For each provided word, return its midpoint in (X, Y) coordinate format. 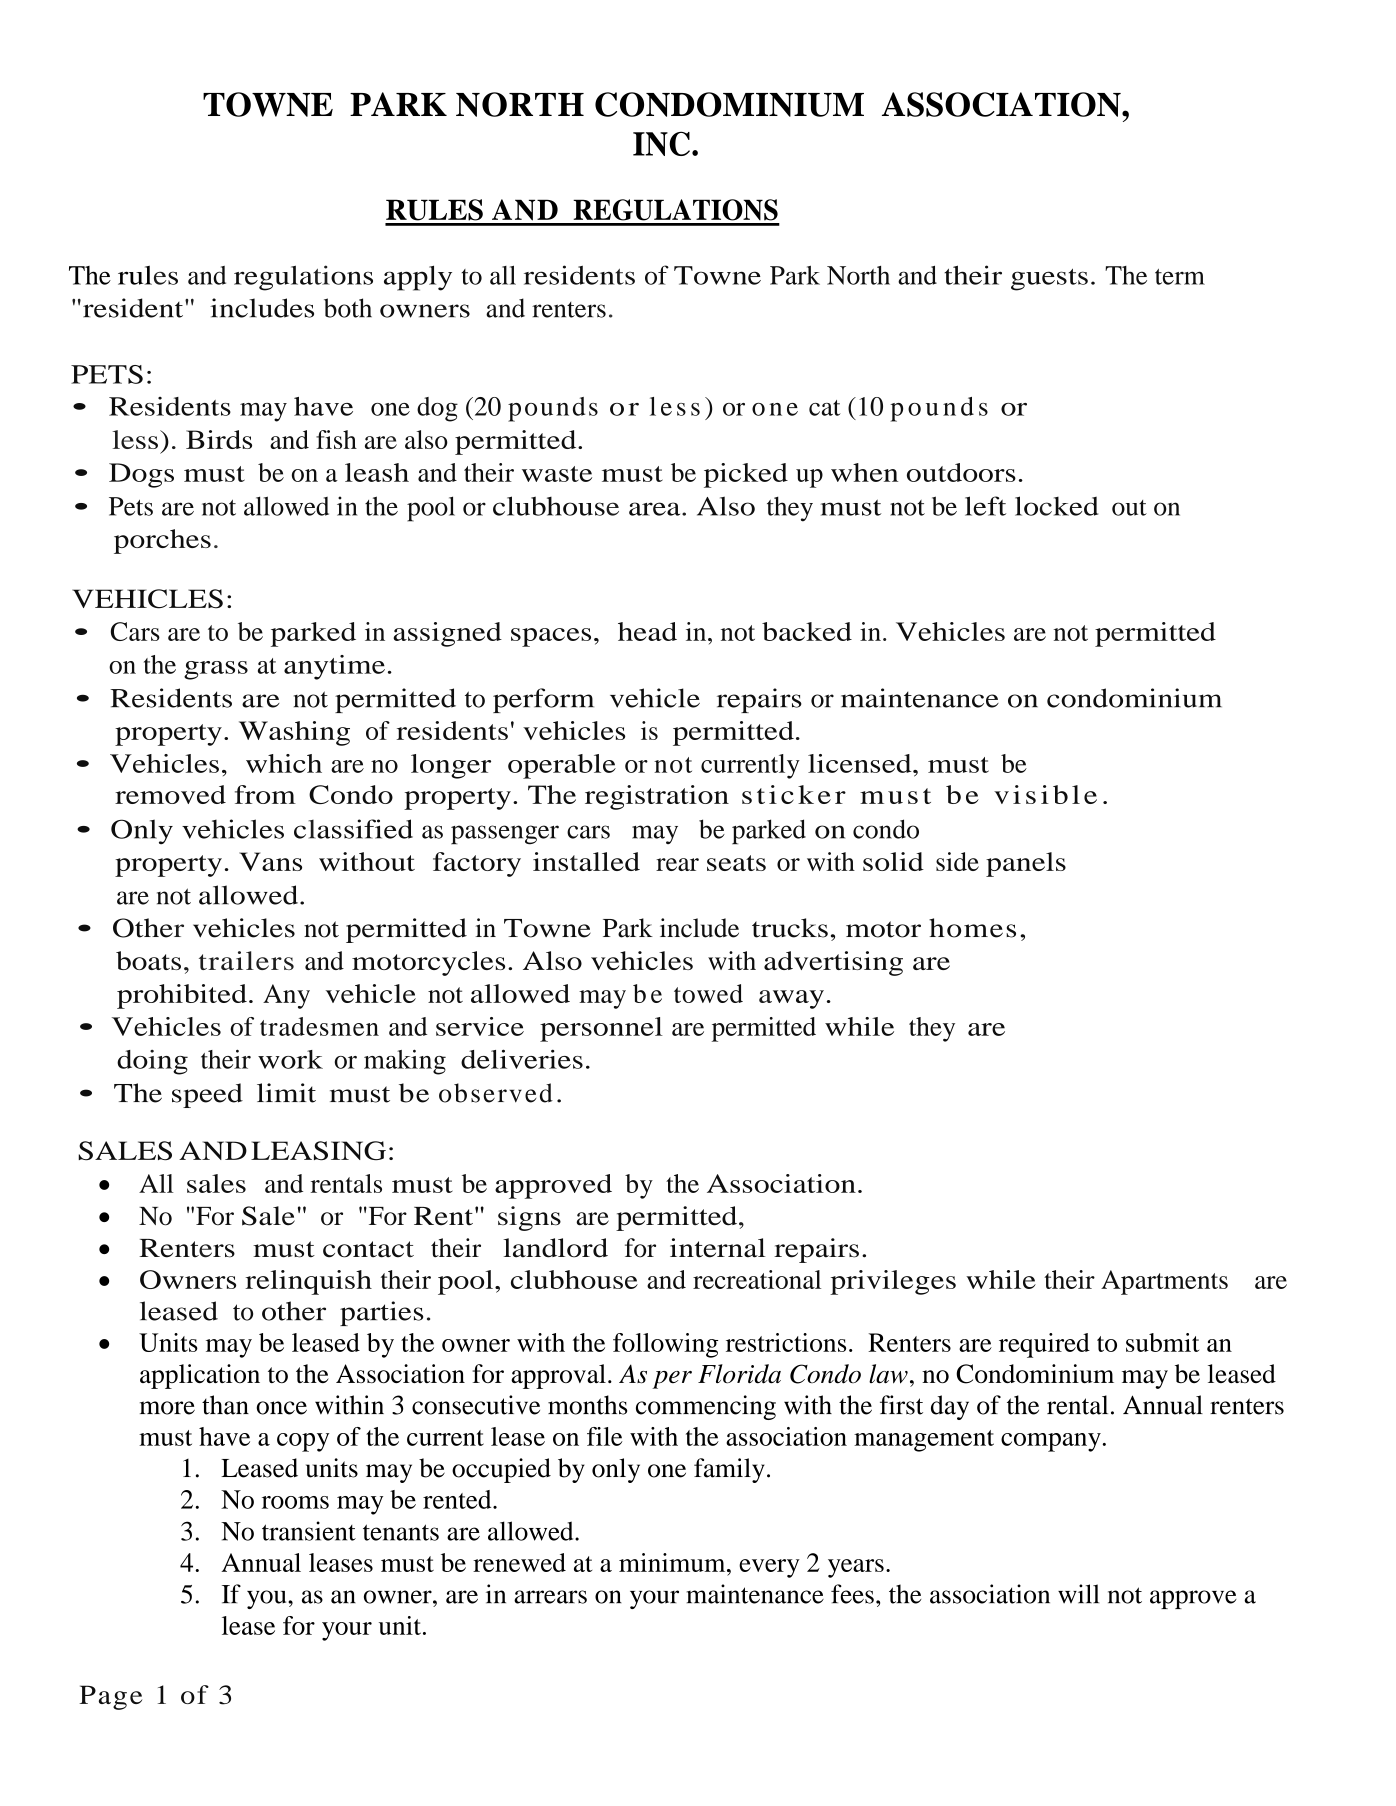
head (647, 631)
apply (418, 278)
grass (216, 670)
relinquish (308, 1282)
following (665, 1345)
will (1078, 1594)
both (348, 308)
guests (1049, 280)
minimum (673, 1562)
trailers (246, 960)
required (1044, 1345)
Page (110, 1697)
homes (972, 928)
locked (1056, 506)
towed (708, 993)
